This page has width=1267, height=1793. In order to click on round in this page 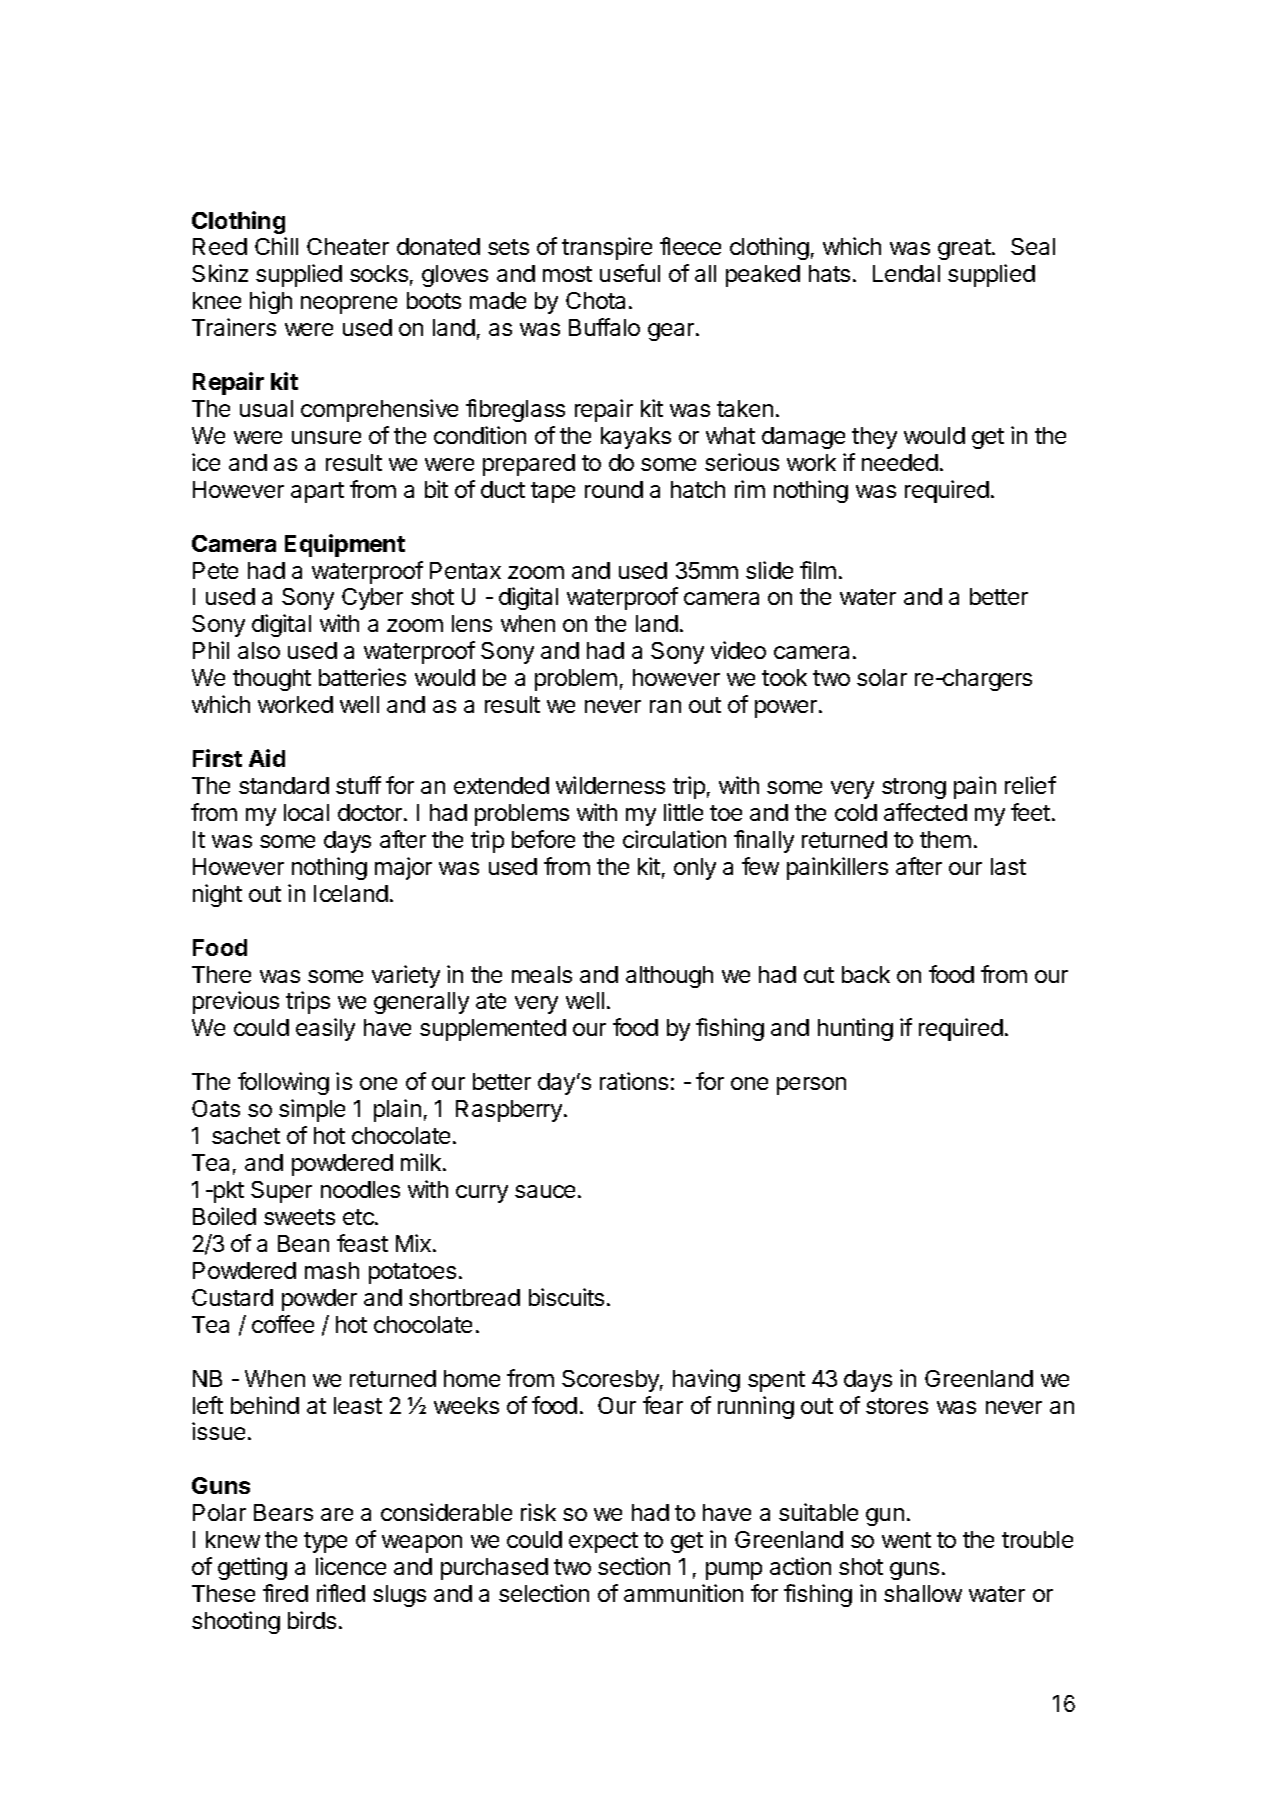, I will do `click(614, 489)`.
